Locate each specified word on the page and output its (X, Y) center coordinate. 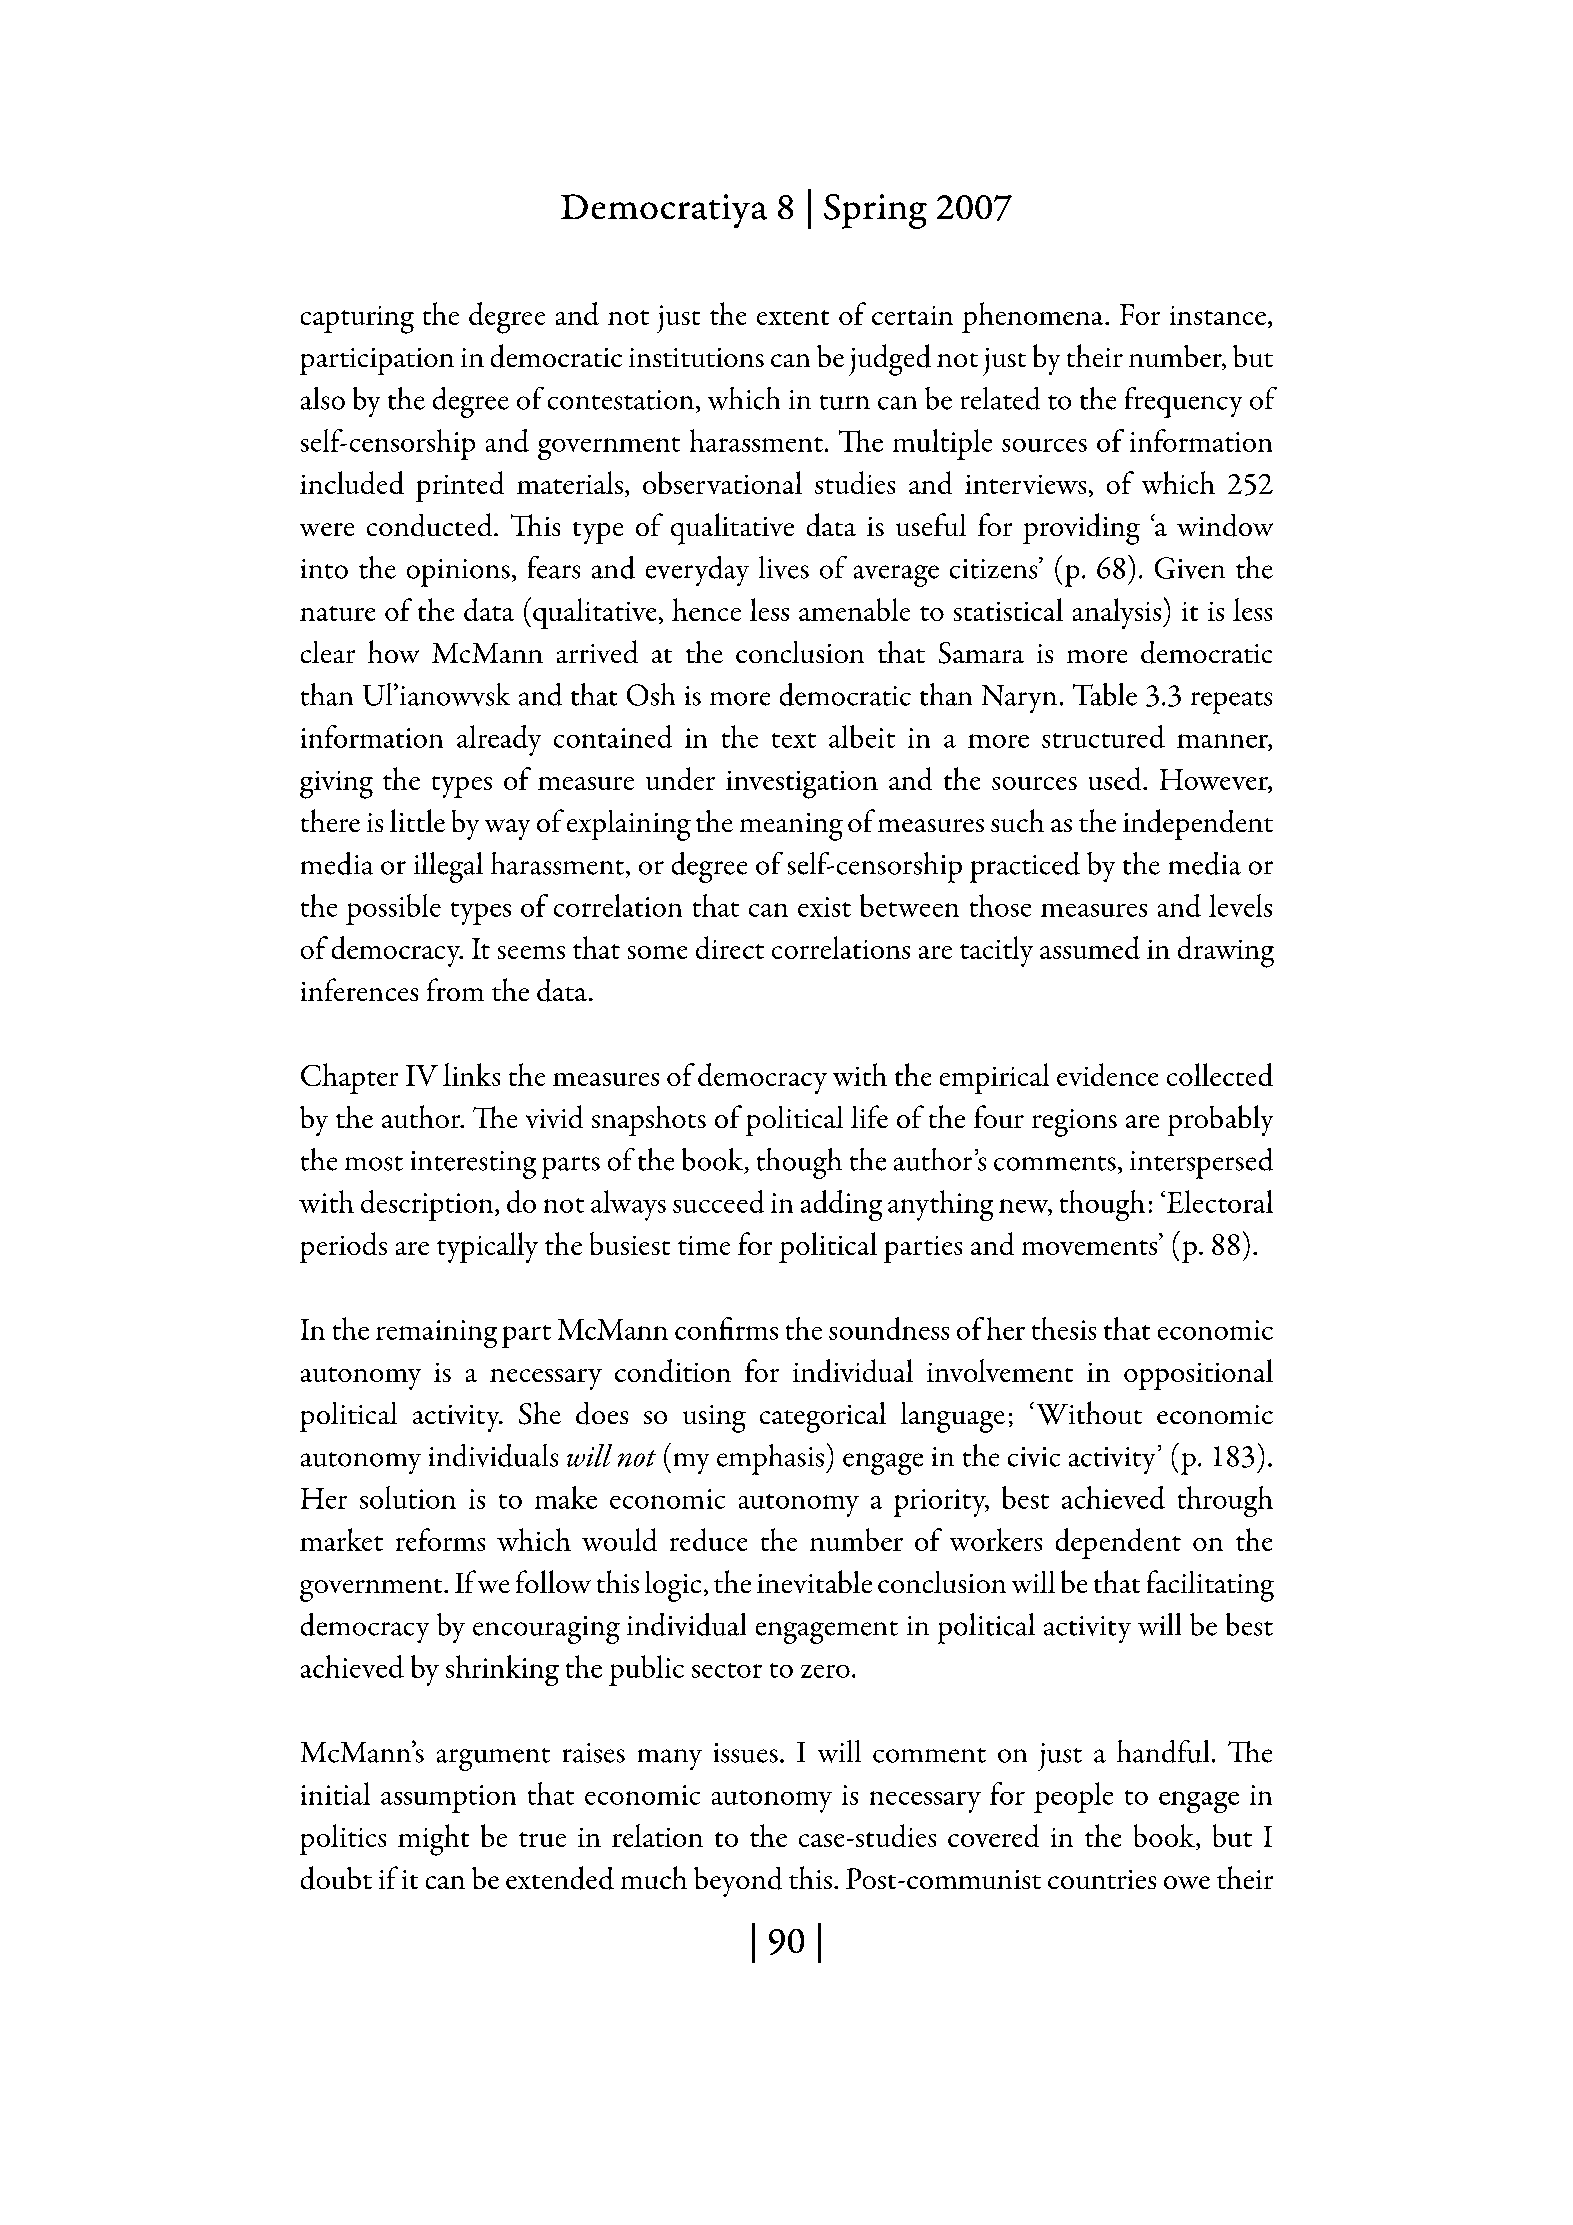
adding (841, 1205)
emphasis (770, 1459)
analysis (1118, 613)
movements (1091, 1247)
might (433, 1840)
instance (1218, 315)
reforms (440, 1539)
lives (784, 567)
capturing (357, 320)
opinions (458, 573)
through (1225, 1501)
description (428, 1205)
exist (824, 907)
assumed (1090, 947)
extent (793, 317)
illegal (448, 867)
